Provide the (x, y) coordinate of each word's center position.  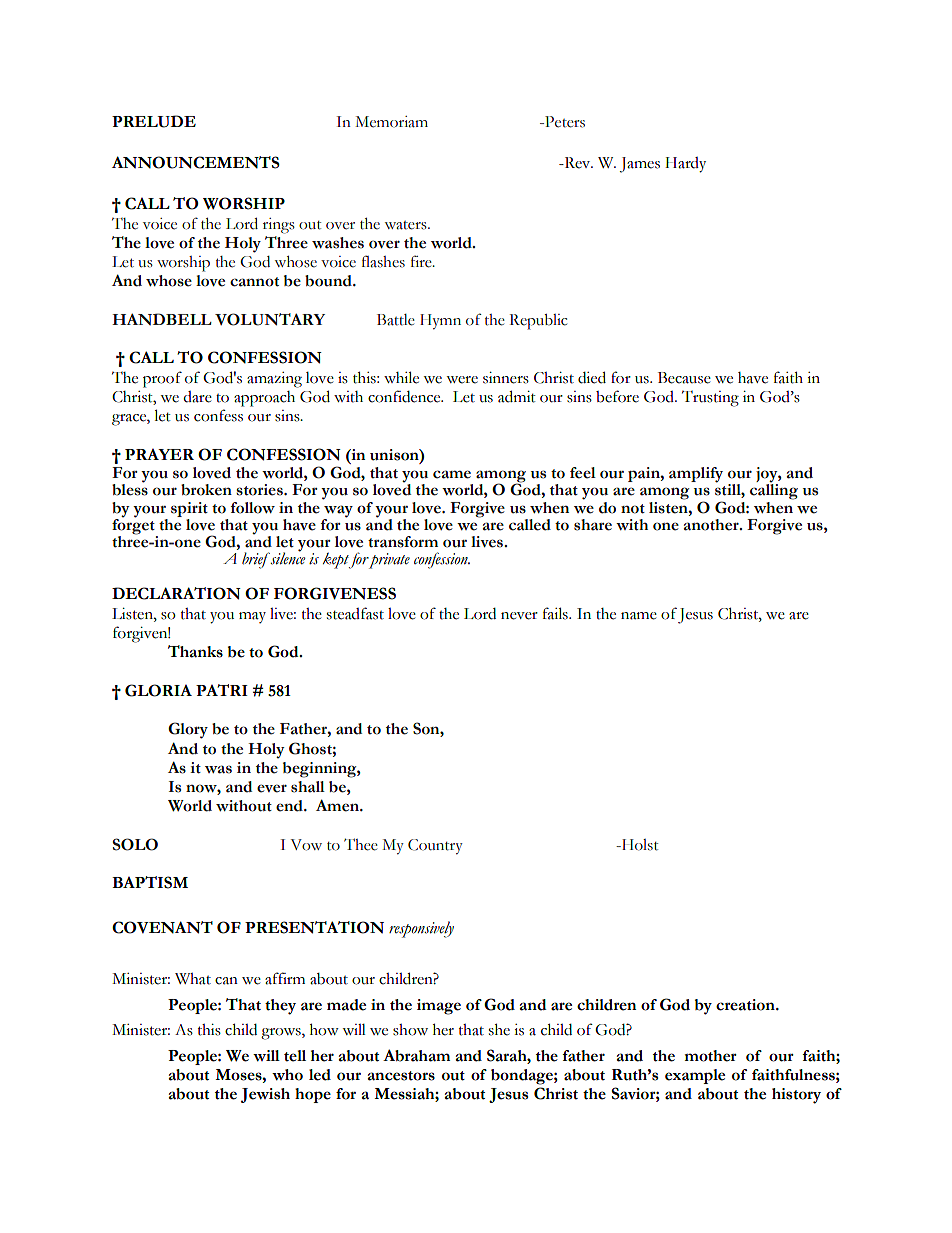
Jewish (265, 1095)
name (639, 616)
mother (710, 1056)
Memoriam (391, 122)
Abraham (416, 1055)
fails (556, 613)
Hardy (685, 165)
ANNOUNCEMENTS (196, 162)
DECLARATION (176, 593)
